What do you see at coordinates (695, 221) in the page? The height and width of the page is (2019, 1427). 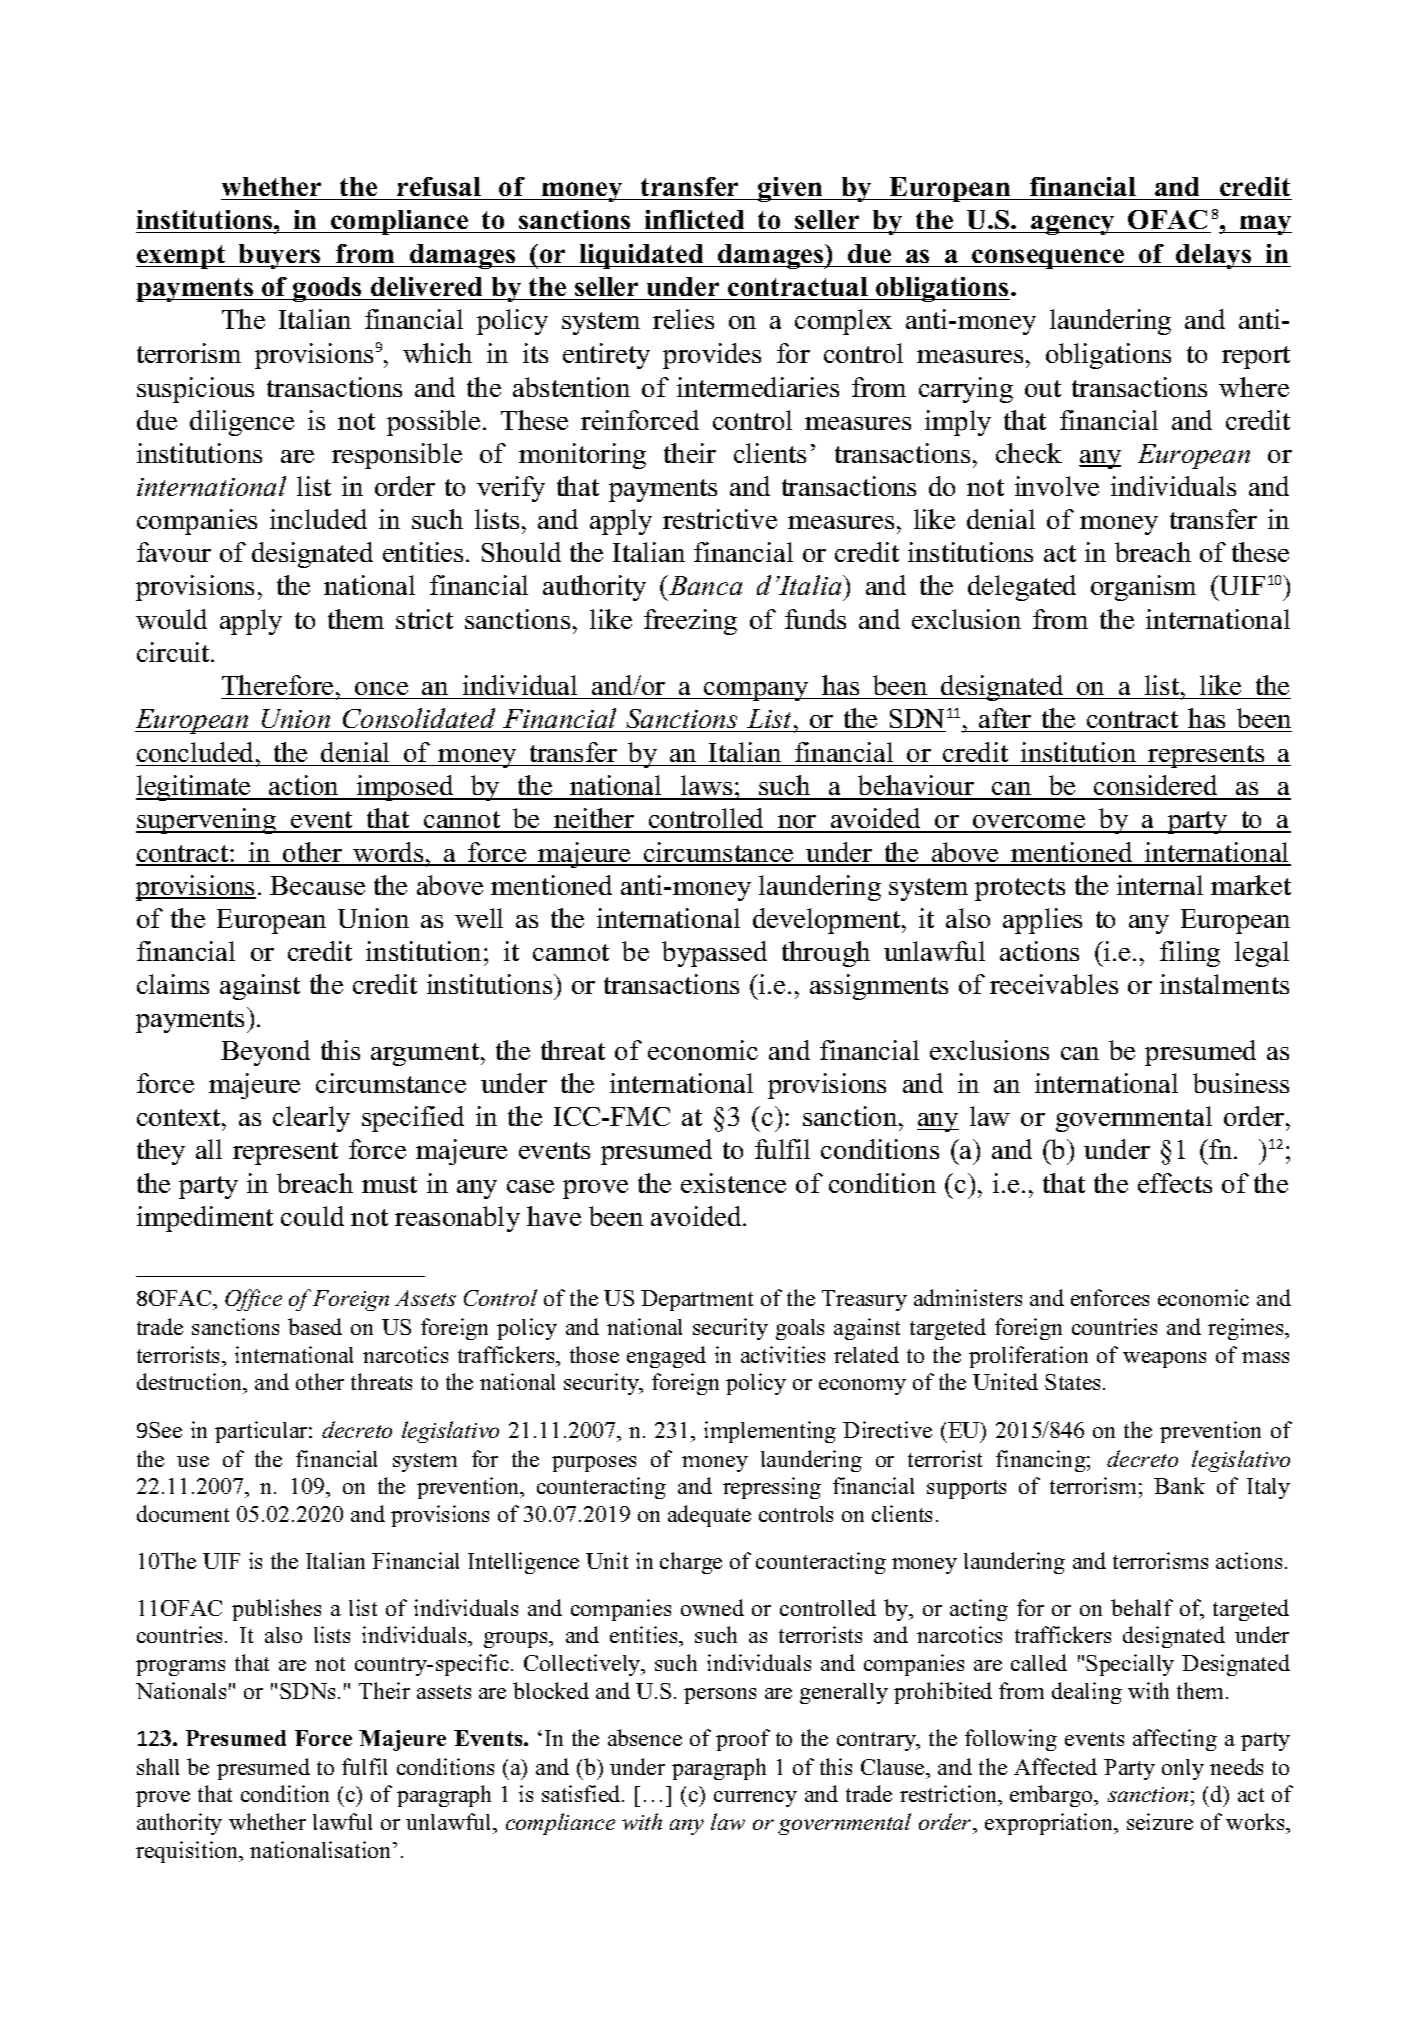 I see `inflicted` at bounding box center [695, 221].
